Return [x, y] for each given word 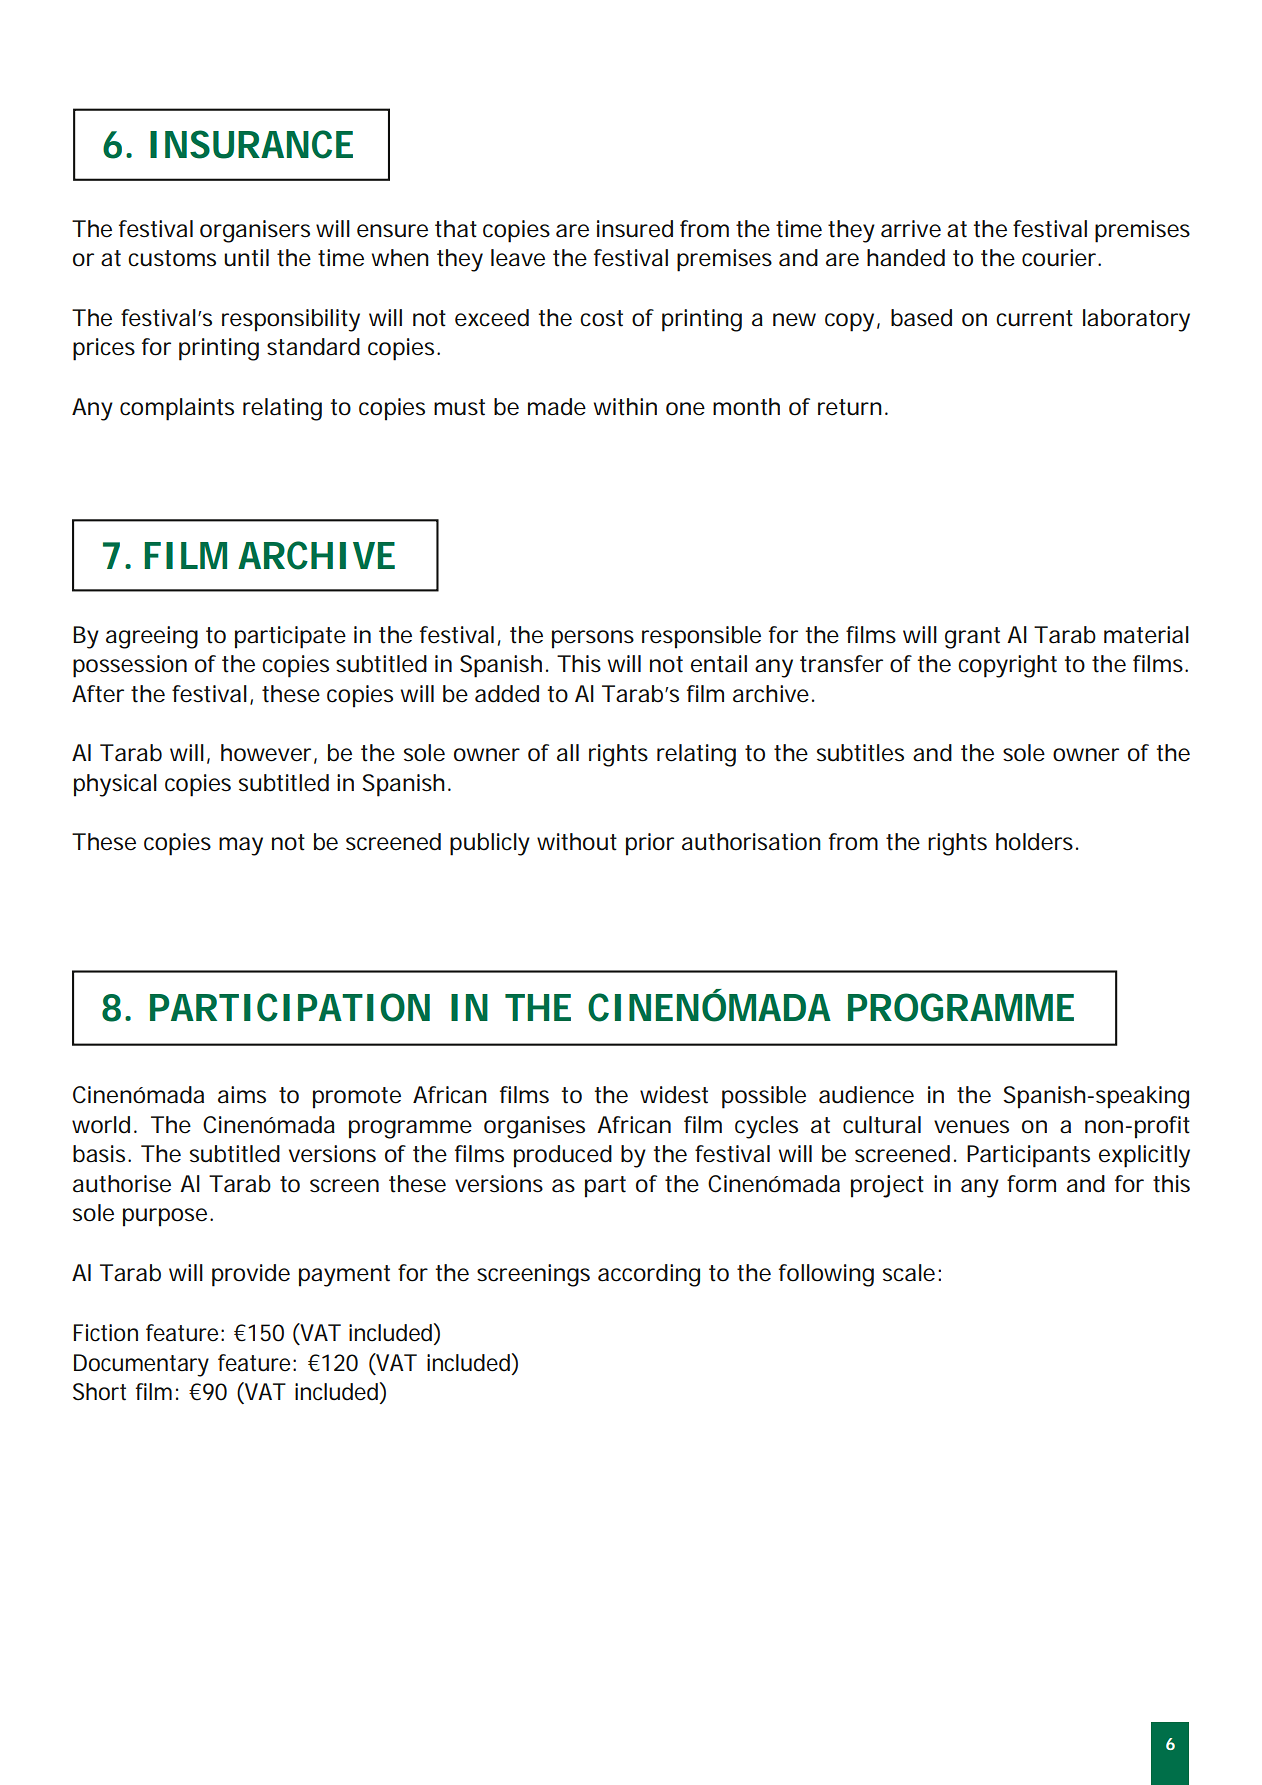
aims [242, 1095]
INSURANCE [251, 144]
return [852, 407]
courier [1061, 258]
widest [674, 1095]
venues [971, 1127]
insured [635, 229]
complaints [177, 409]
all [568, 752]
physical [115, 785]
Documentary [141, 1365]
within [625, 407]
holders [1037, 842]
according [649, 1275]
